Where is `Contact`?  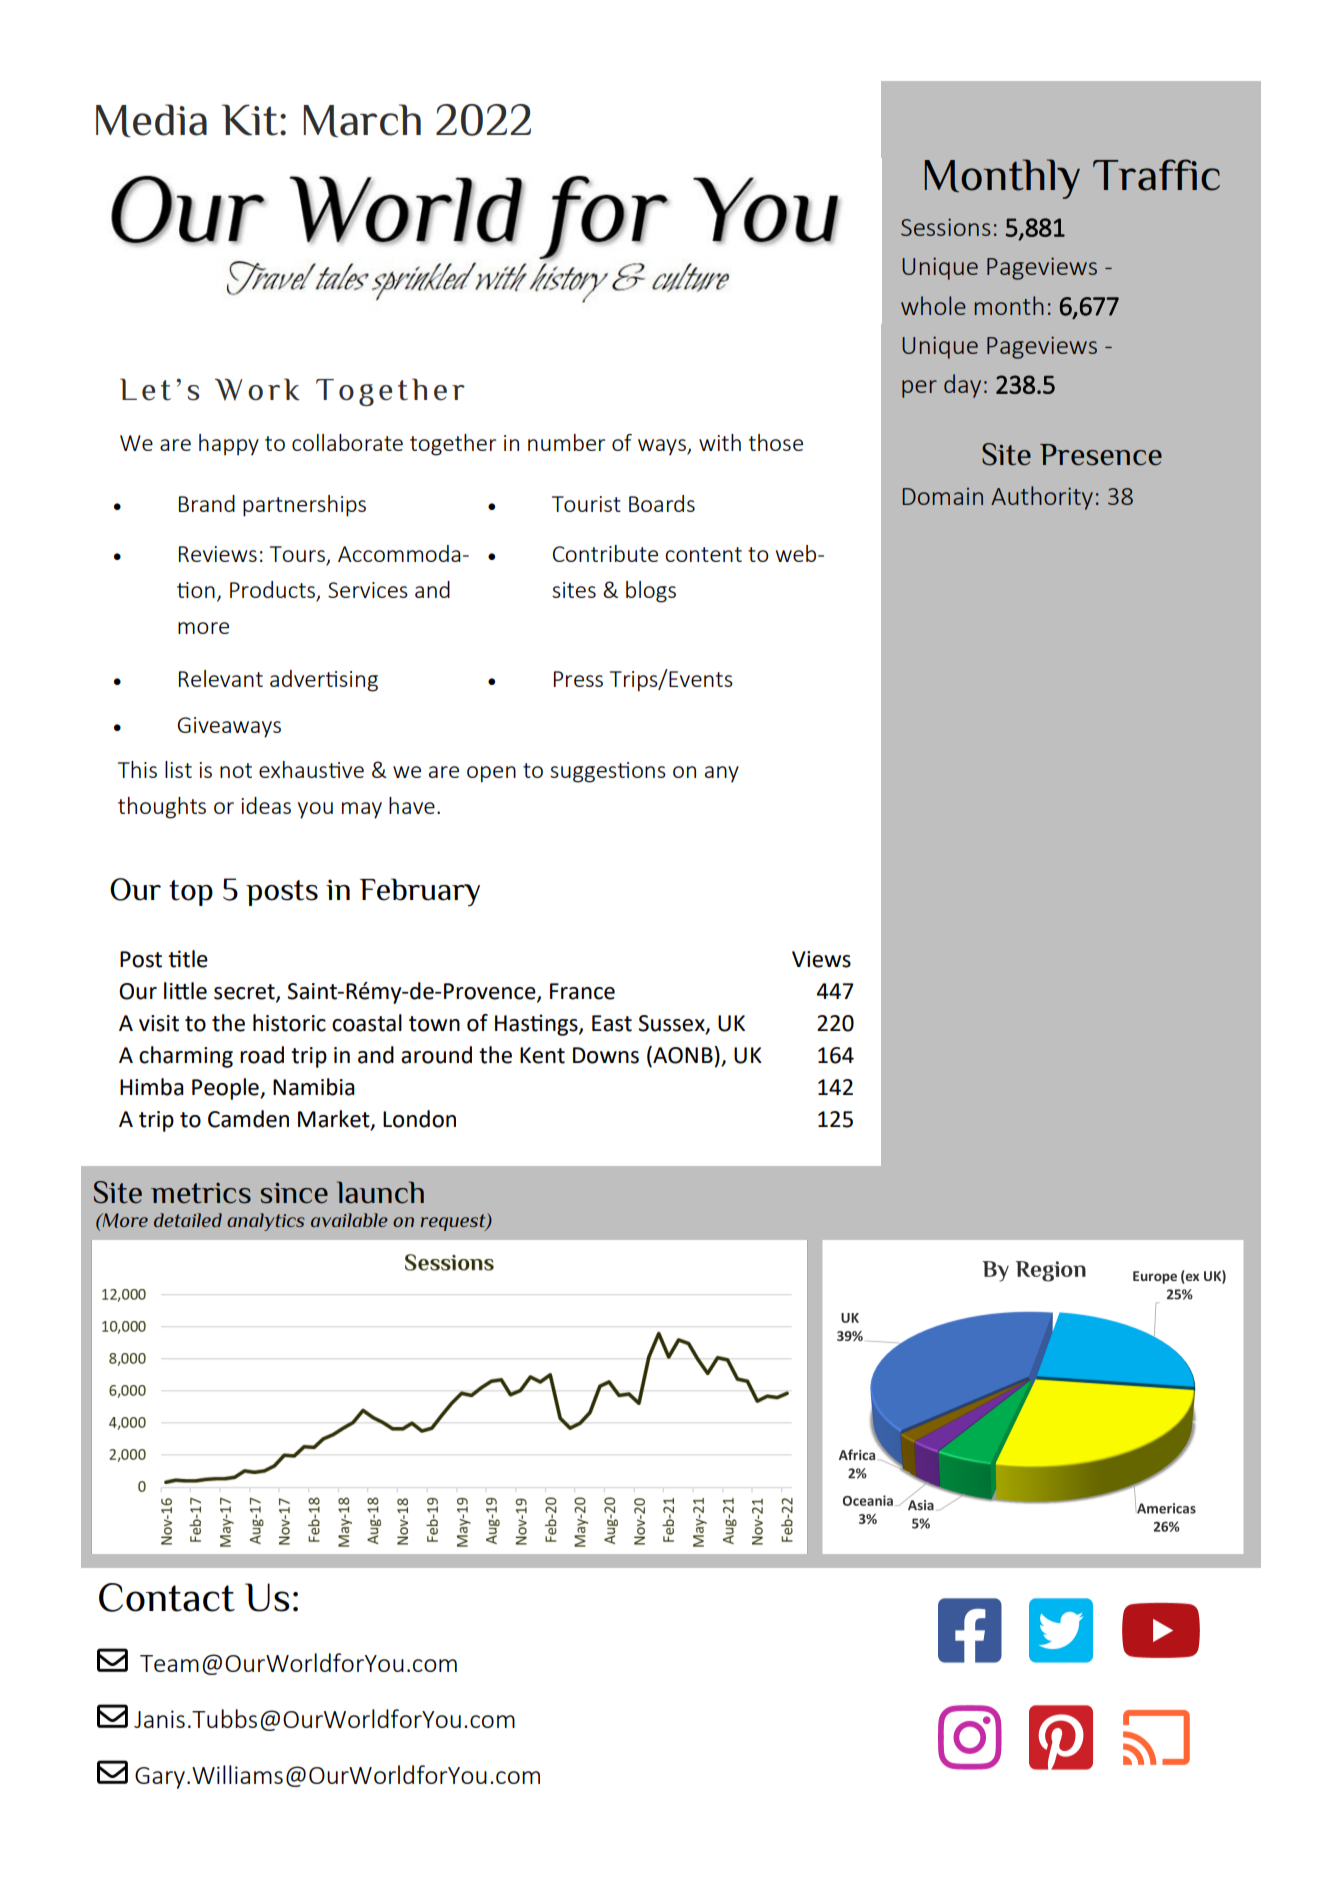 Contact is located at coordinates (167, 1597).
